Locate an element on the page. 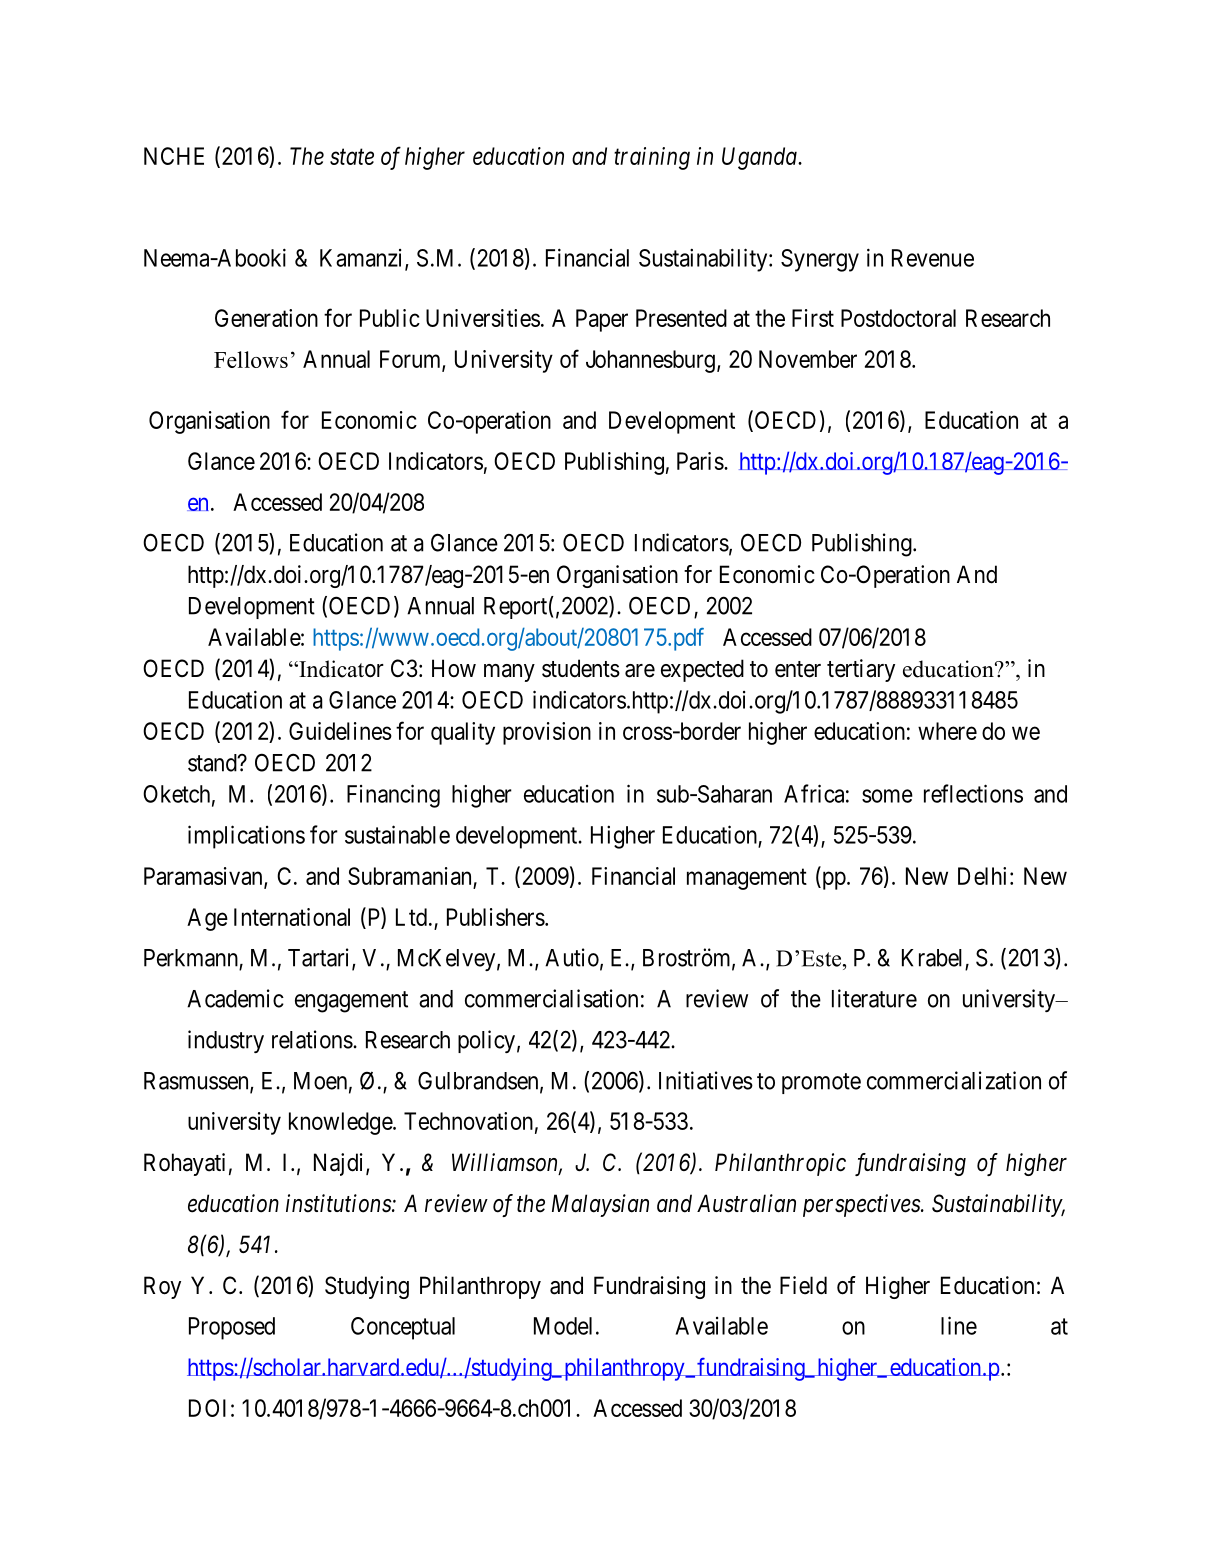 This document has height=1566, width=1210. Proposed is located at coordinates (232, 1328).
